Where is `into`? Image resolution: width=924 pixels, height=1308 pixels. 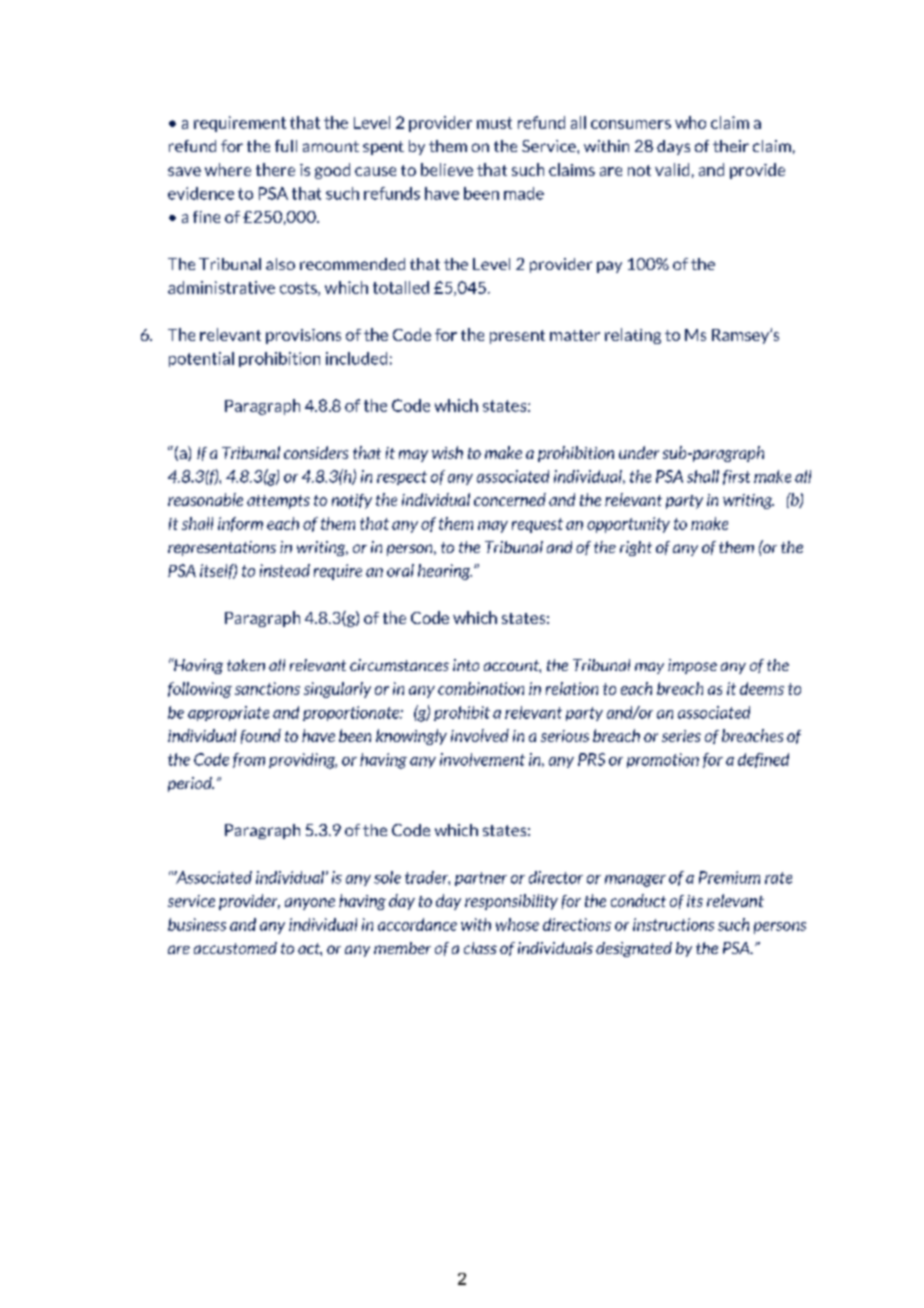
into is located at coordinates (466, 665).
